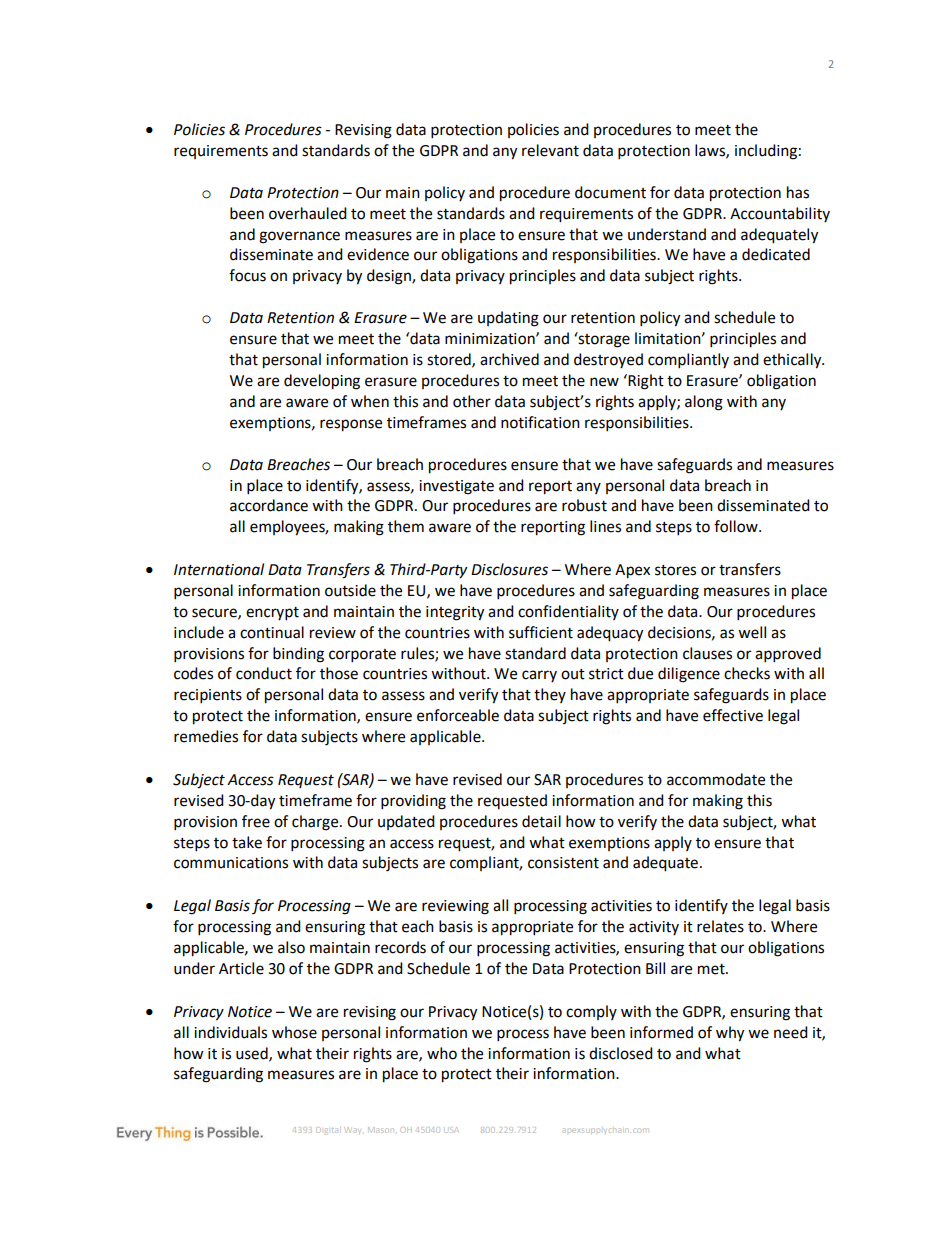 This document has height=1233, width=952. Describe the element at coordinates (322, 382) in the document. I see `developing` at that location.
